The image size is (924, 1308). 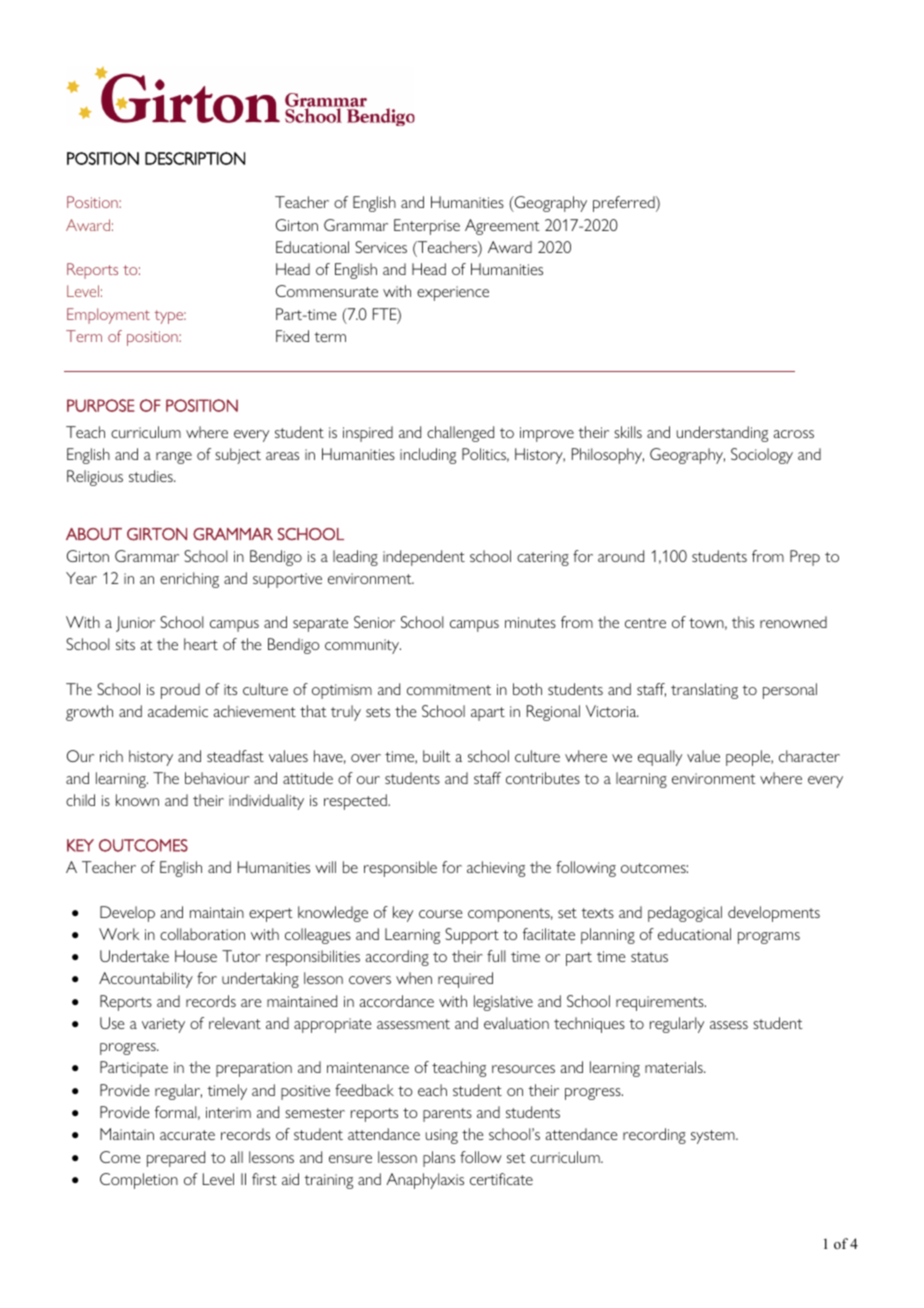 I want to click on Enterprise, so click(x=427, y=227).
